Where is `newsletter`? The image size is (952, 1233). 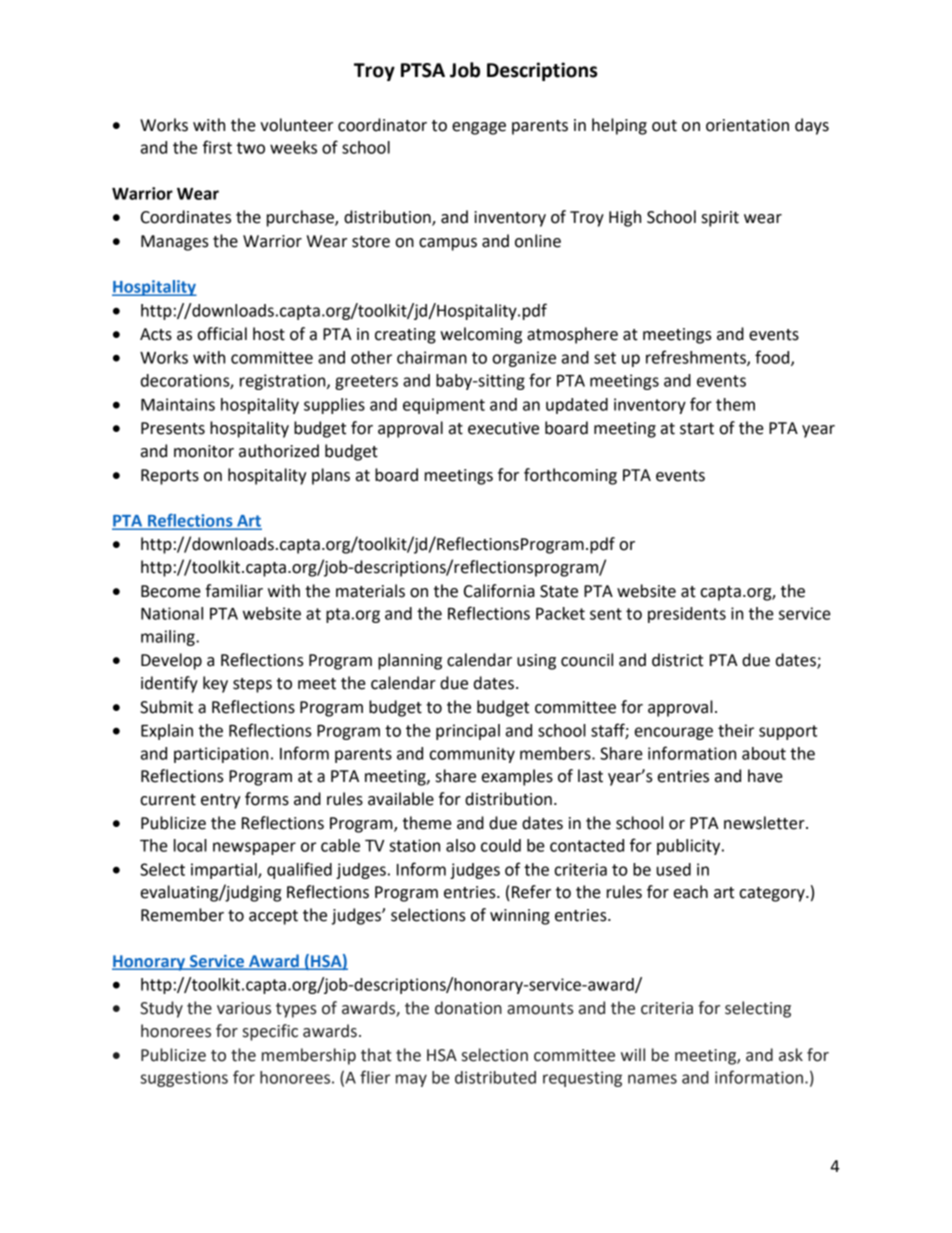
newsletter is located at coordinates (765, 823).
